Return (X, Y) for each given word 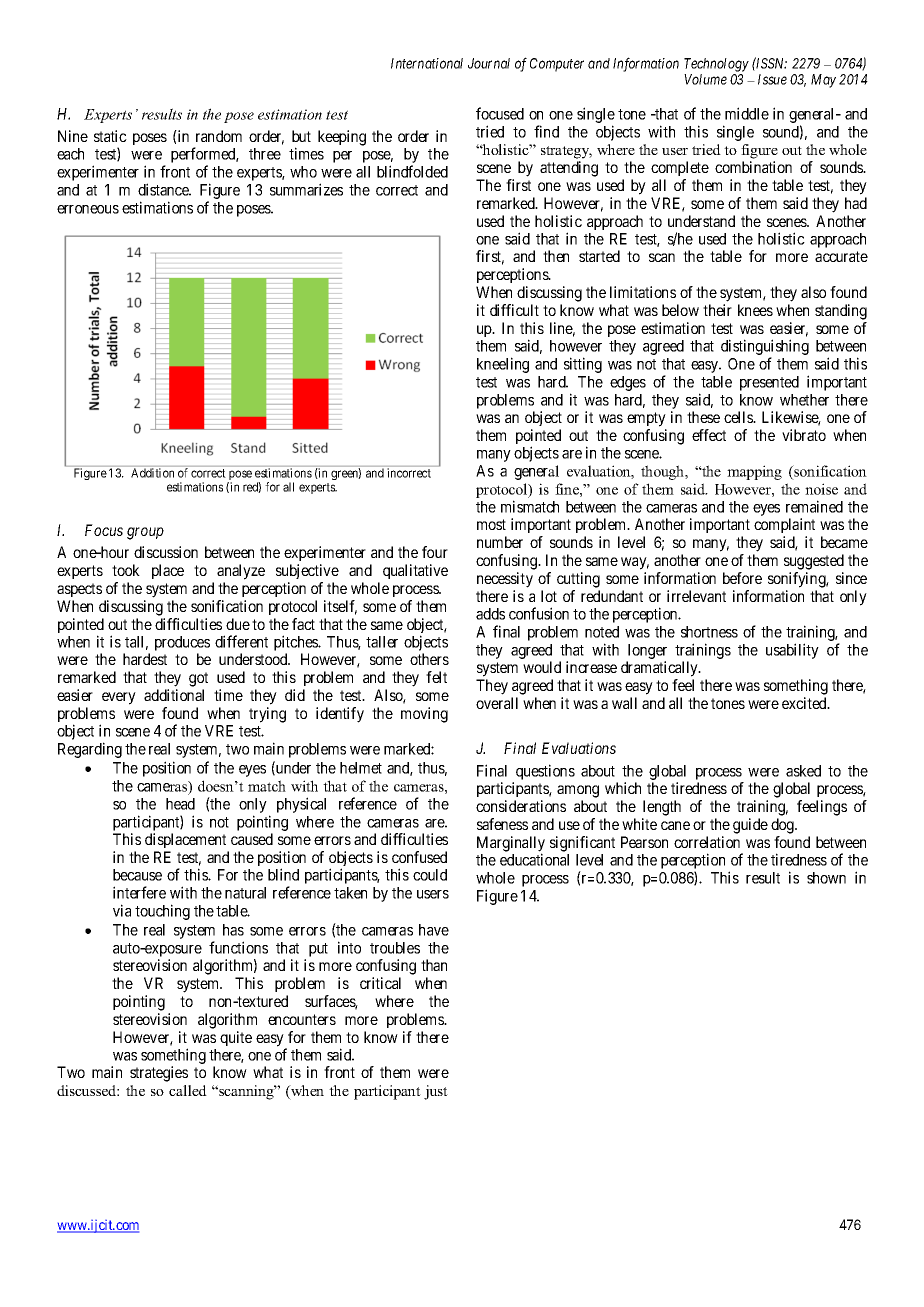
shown (826, 878)
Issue (772, 79)
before (742, 578)
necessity (505, 580)
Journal (489, 63)
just (436, 1092)
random (219, 136)
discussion (166, 552)
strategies (159, 1074)
